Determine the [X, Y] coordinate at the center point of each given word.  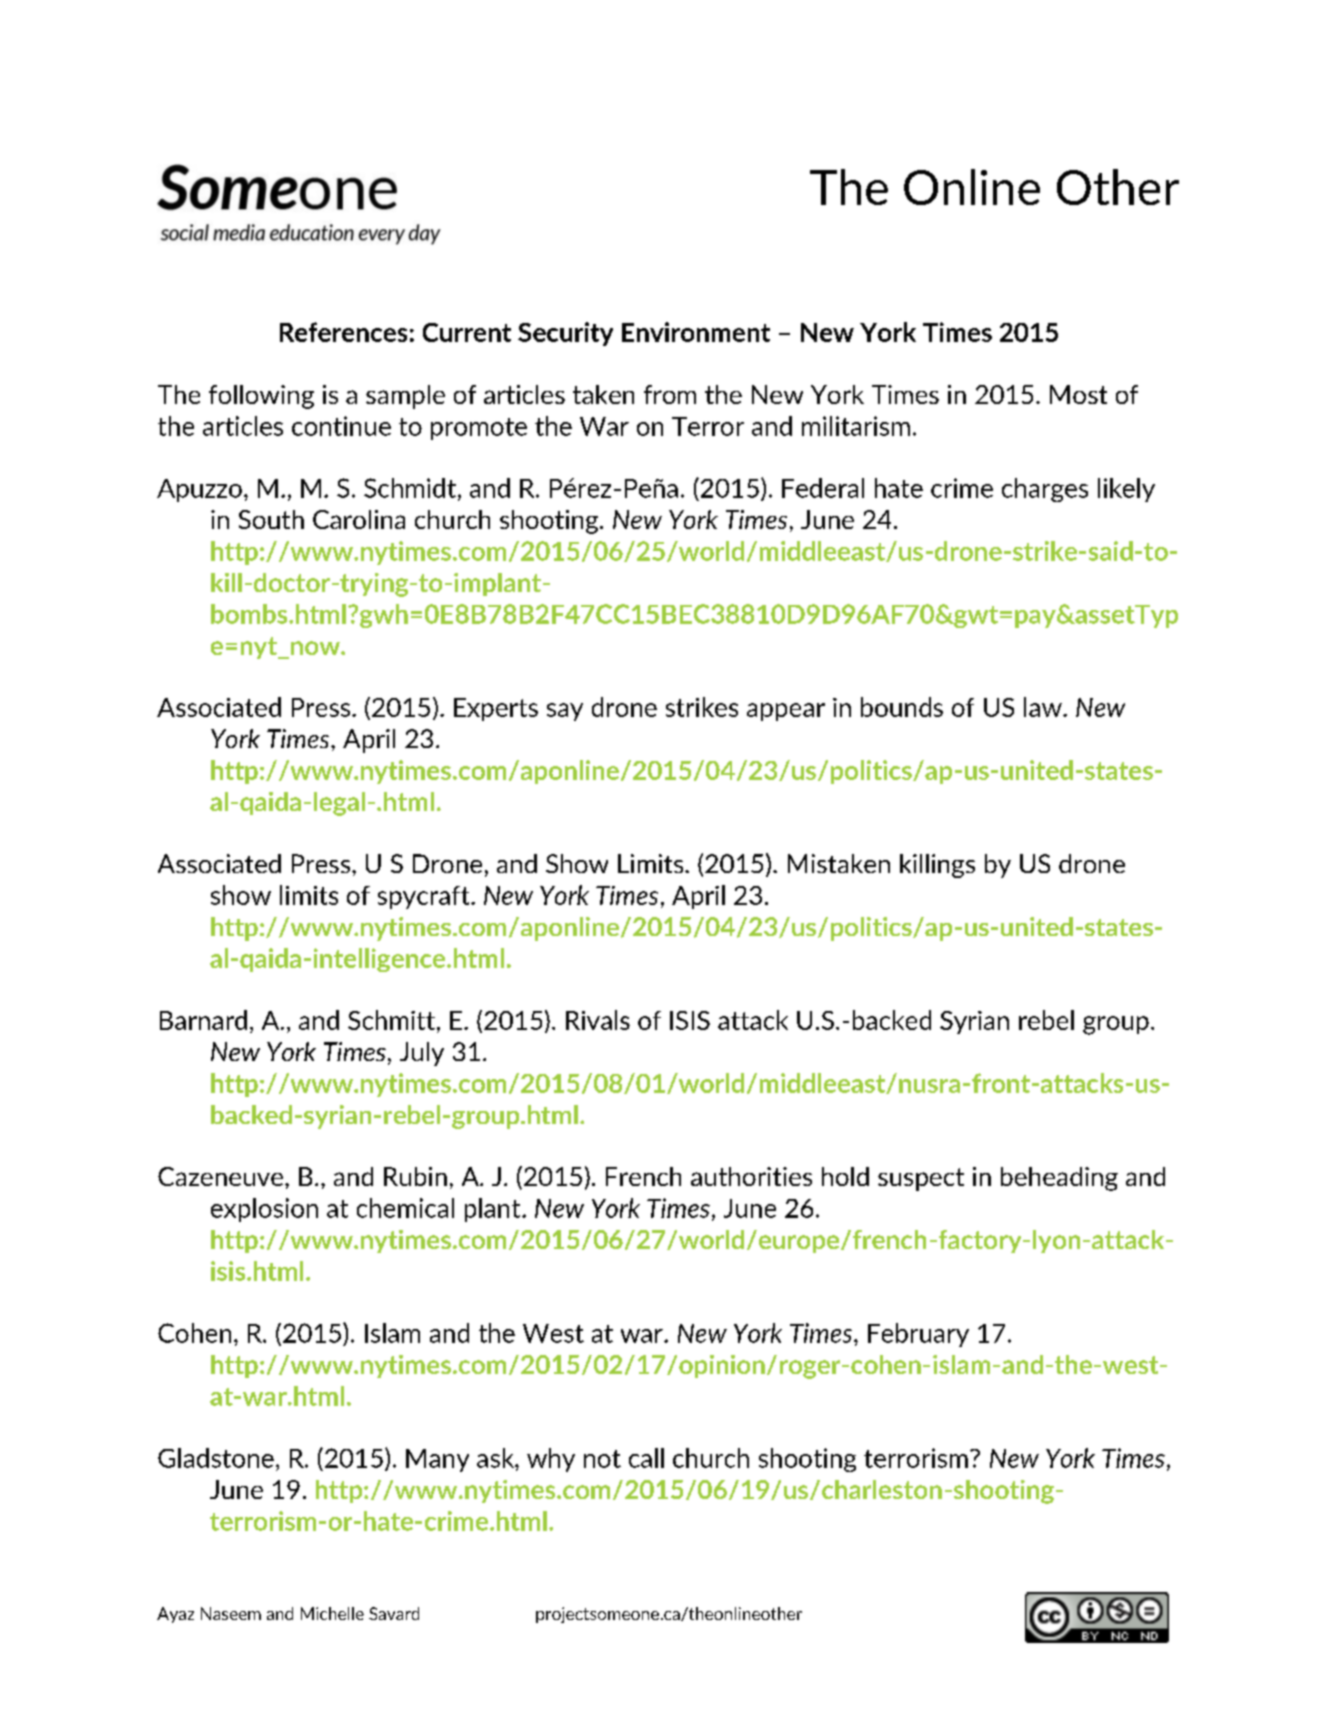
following [261, 397]
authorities [751, 1176]
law [1044, 707]
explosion [264, 1210]
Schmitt [391, 1020]
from [670, 394]
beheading [1059, 1179]
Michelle [332, 1613]
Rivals [598, 1020]
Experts [496, 709]
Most [1078, 394]
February [918, 1335]
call [646, 1458]
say [565, 712]
